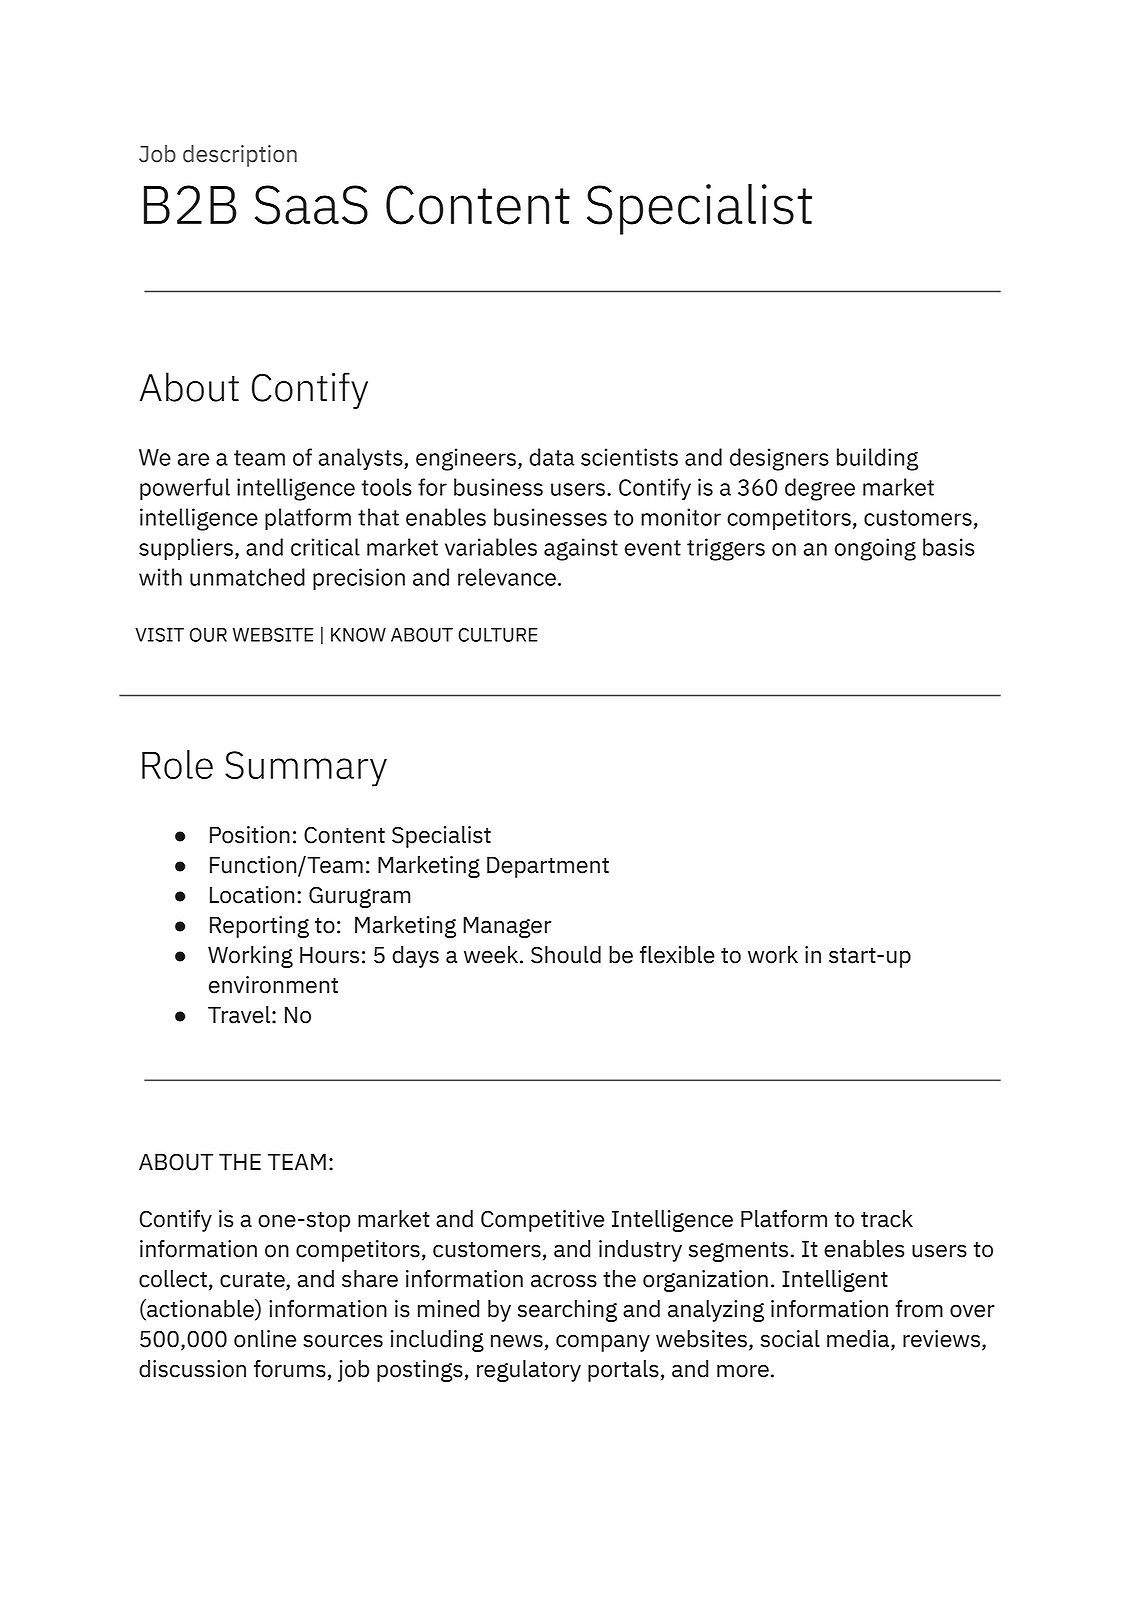 This screenshot has height=1620, width=1147. Describe the element at coordinates (240, 156) in the screenshot. I see `description` at that location.
